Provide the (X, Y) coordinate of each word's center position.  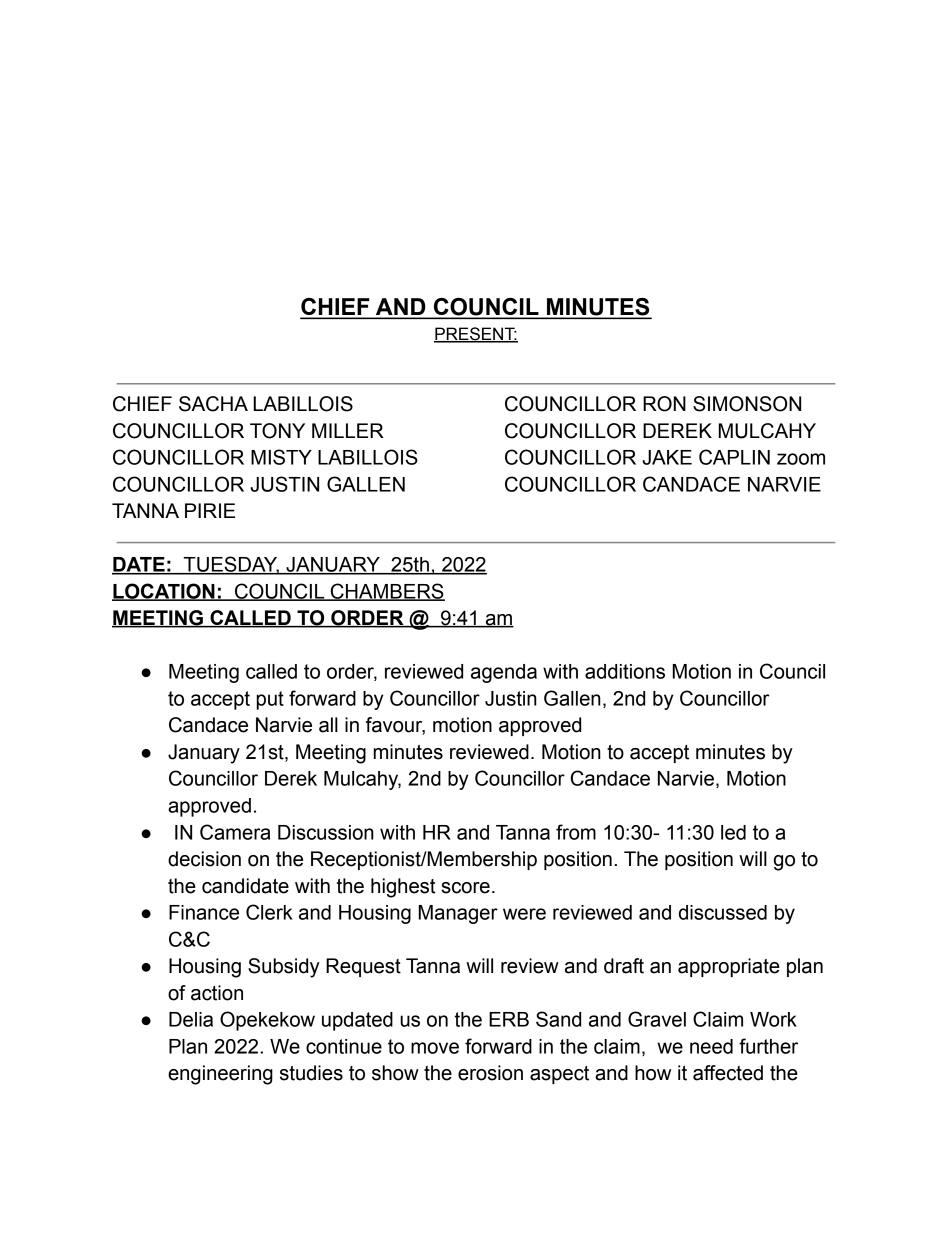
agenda (504, 673)
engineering (220, 1075)
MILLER (348, 430)
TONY (277, 431)
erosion (490, 1073)
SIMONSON (747, 404)
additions (625, 671)
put (270, 700)
